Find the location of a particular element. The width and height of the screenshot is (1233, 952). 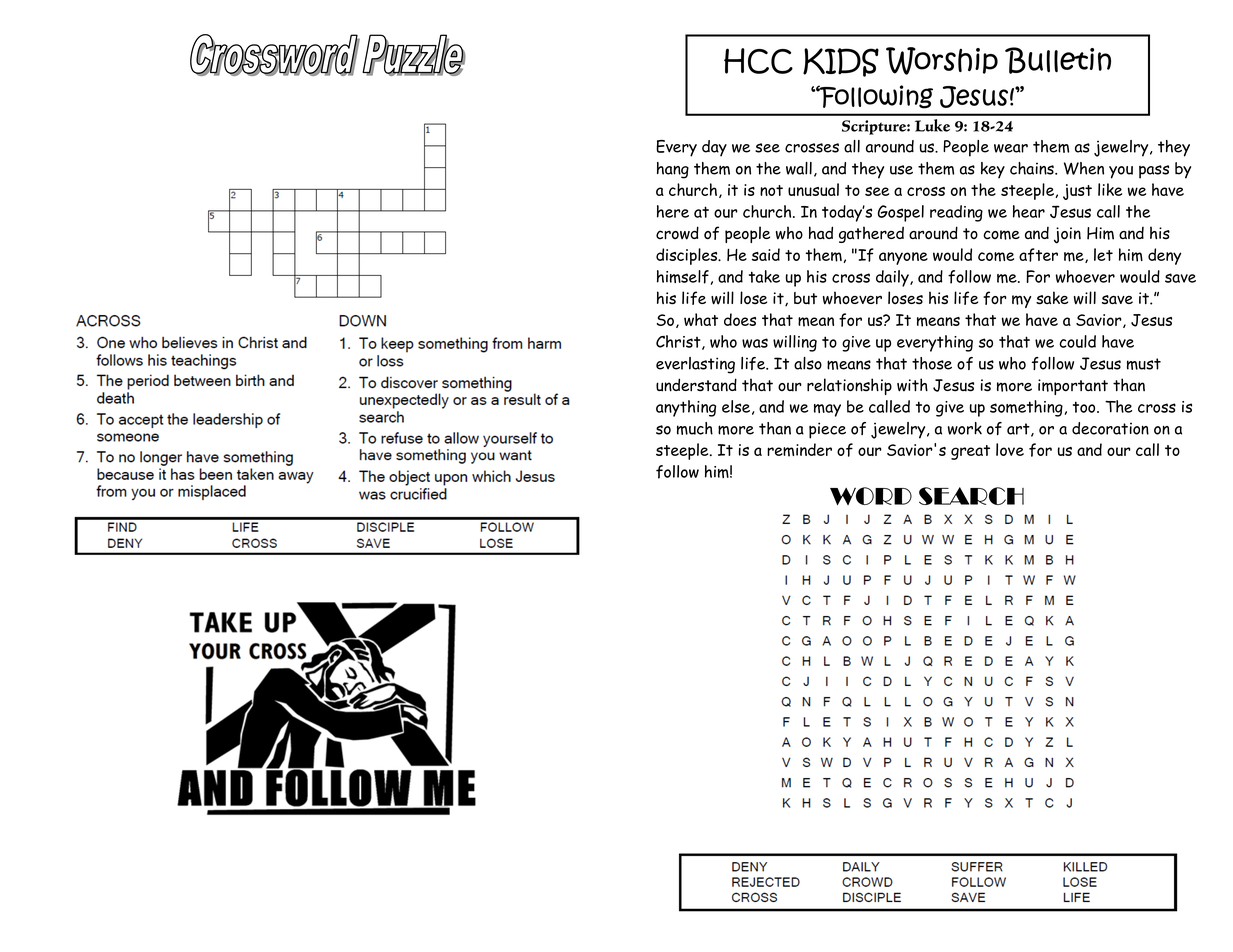

Worship is located at coordinates (942, 61).
